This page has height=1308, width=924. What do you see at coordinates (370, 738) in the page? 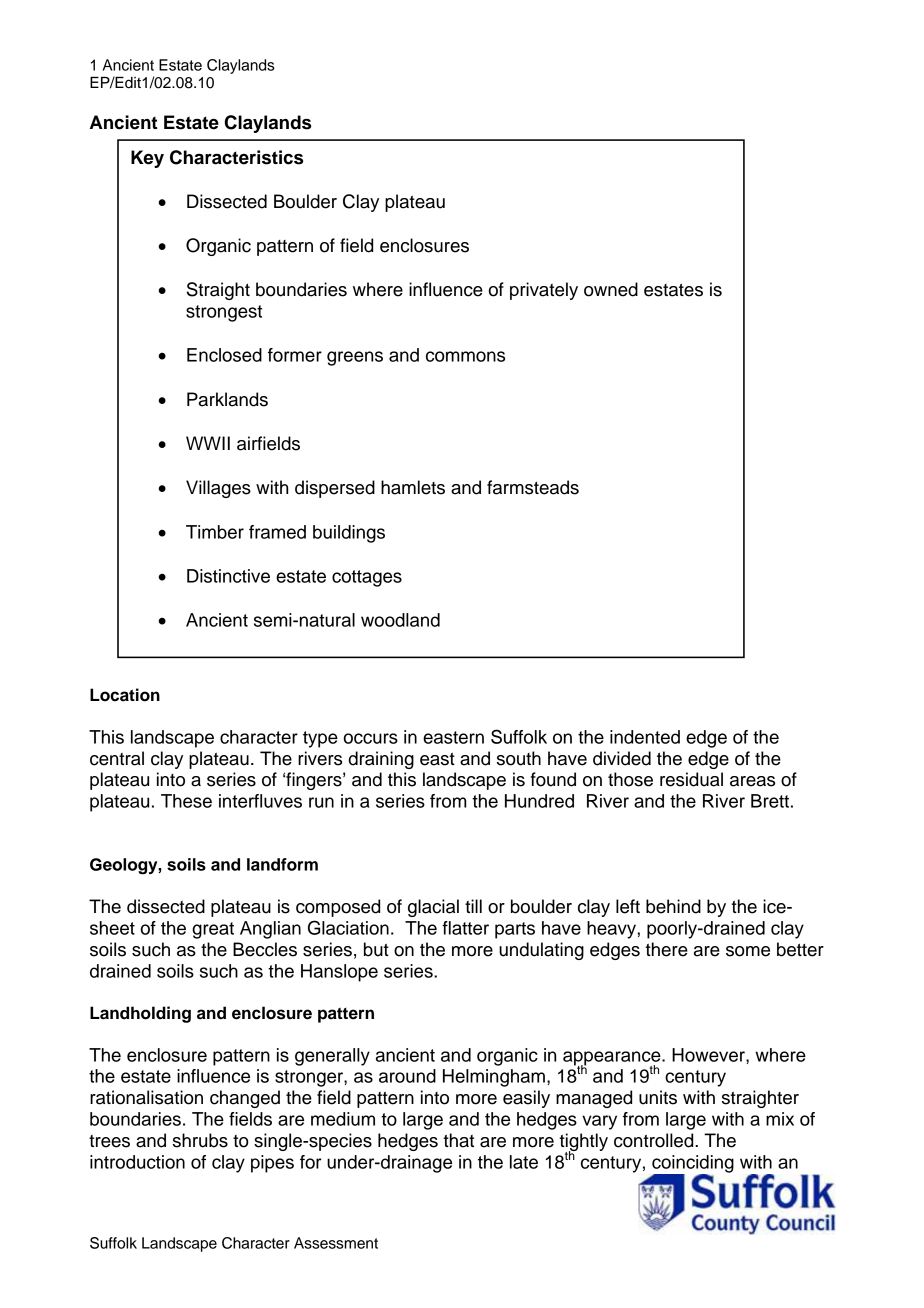
I see `occurs` at bounding box center [370, 738].
